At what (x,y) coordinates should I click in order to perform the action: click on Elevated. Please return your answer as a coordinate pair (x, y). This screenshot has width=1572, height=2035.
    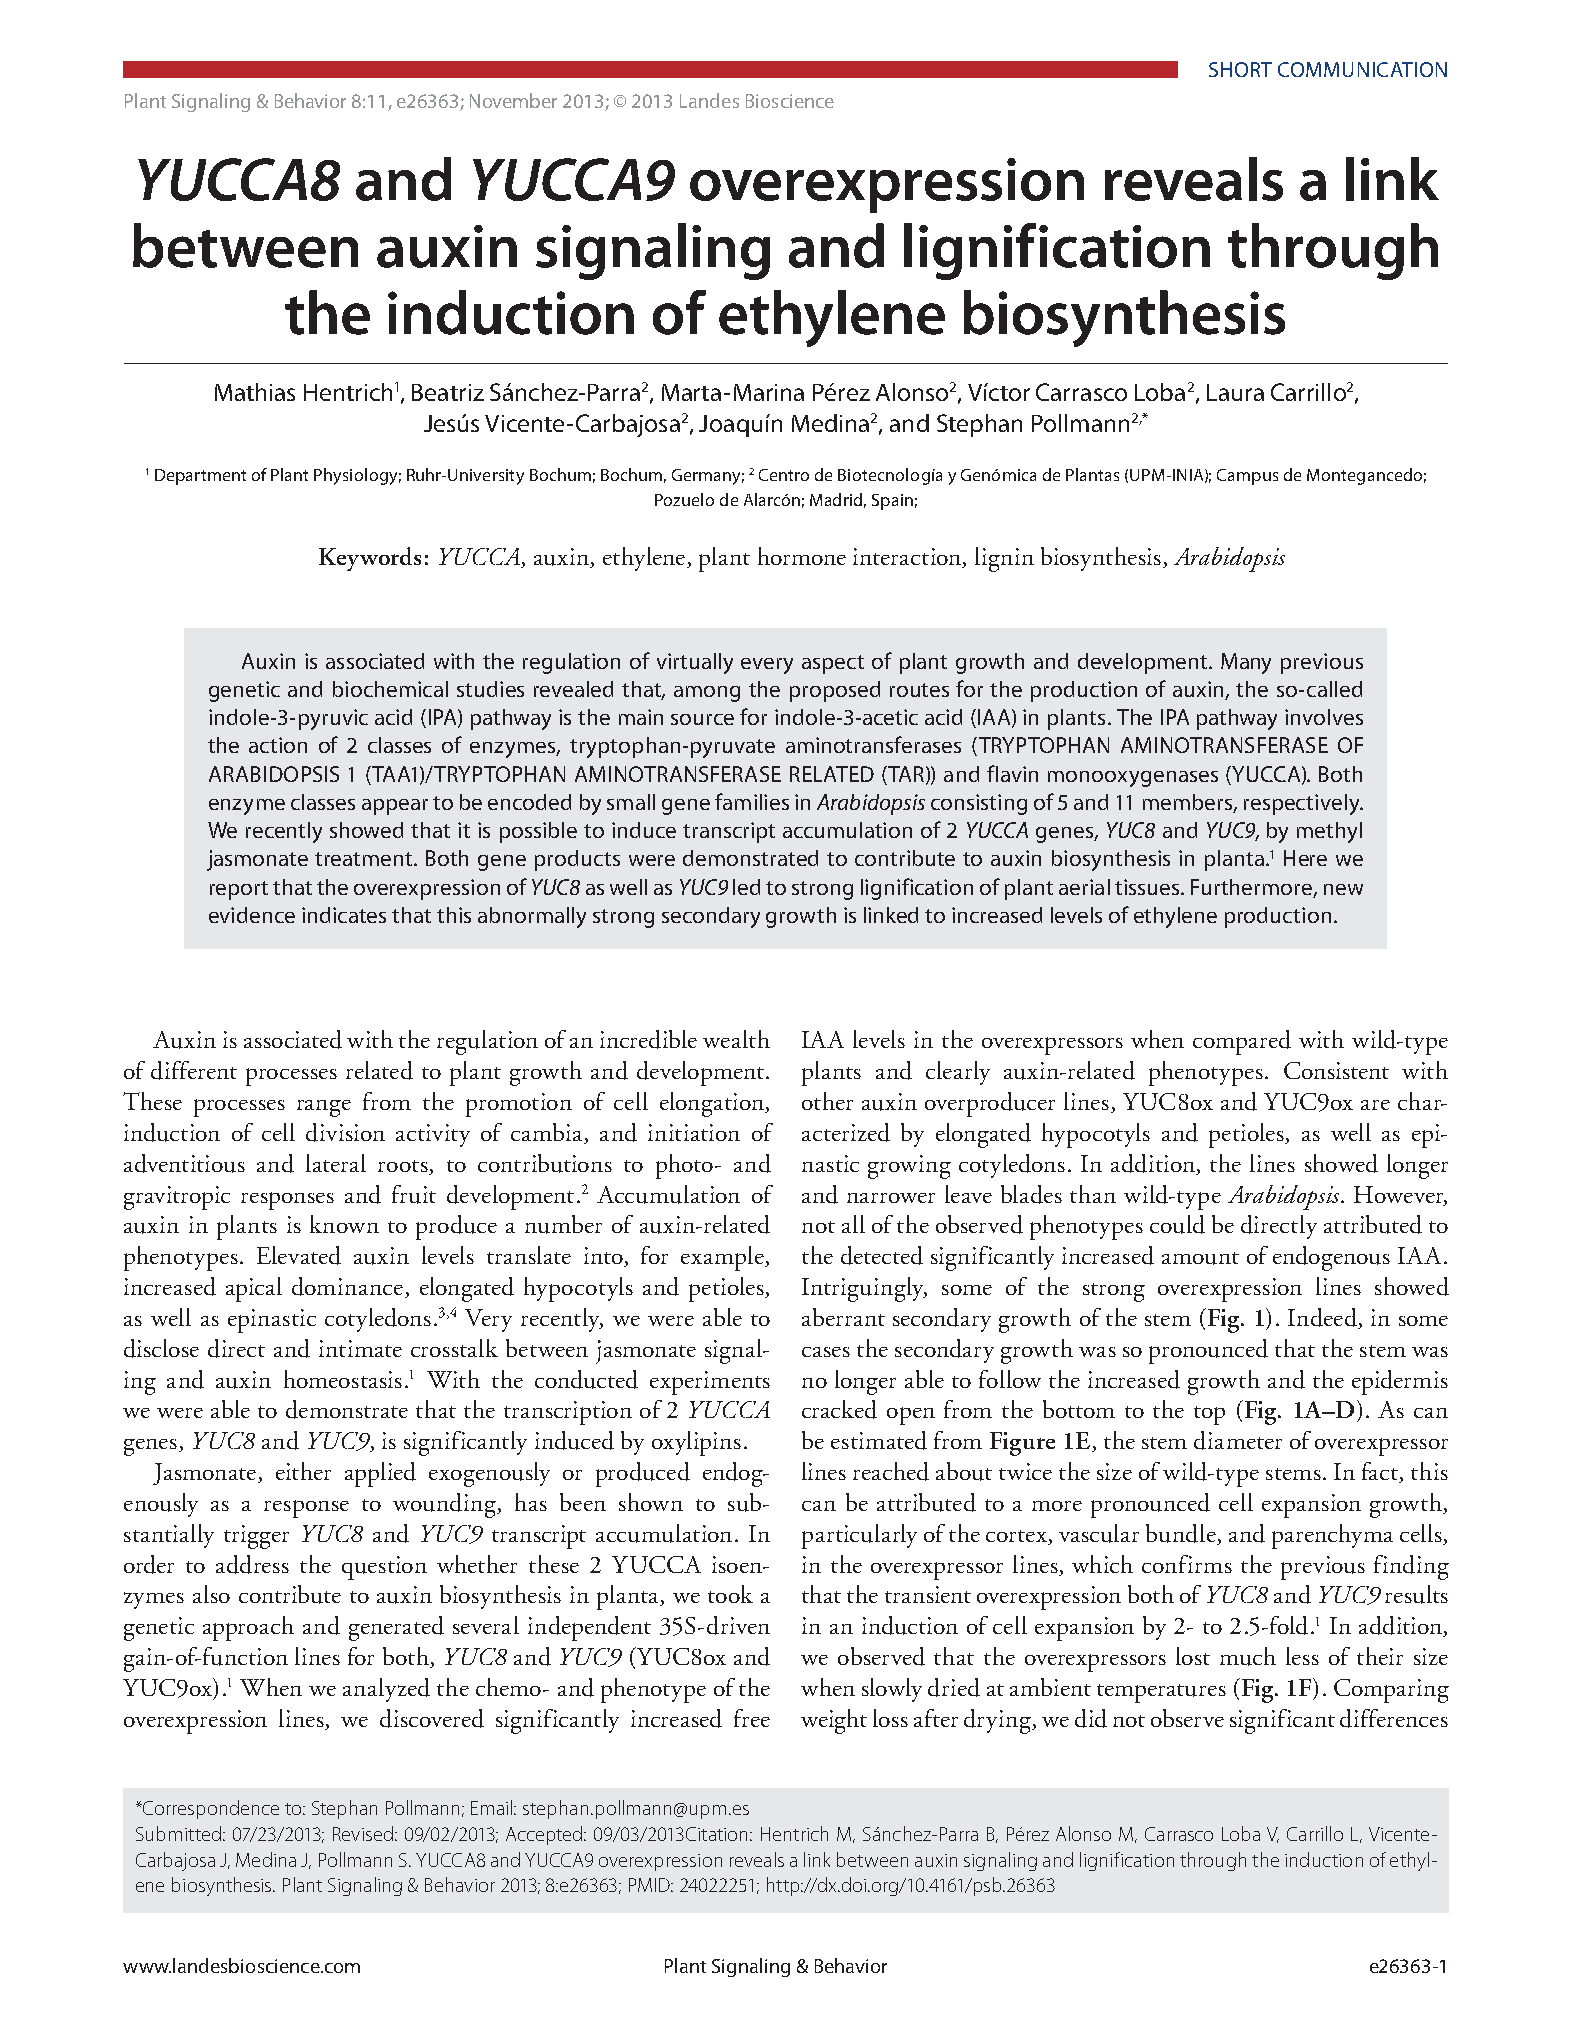
    Looking at the image, I should click on (299, 1255).
